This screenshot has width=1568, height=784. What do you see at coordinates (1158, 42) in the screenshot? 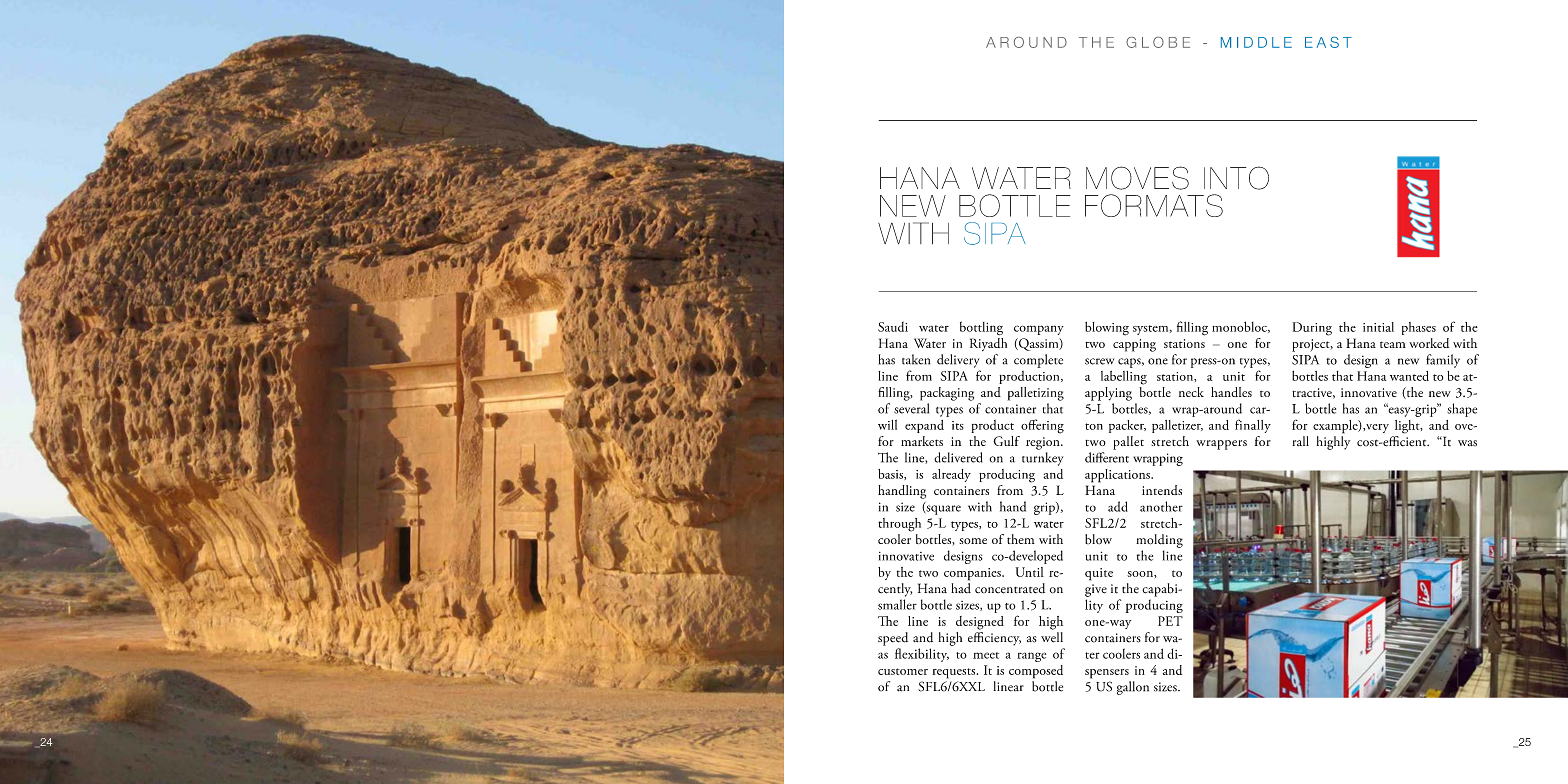
I see `GLOBE` at bounding box center [1158, 42].
